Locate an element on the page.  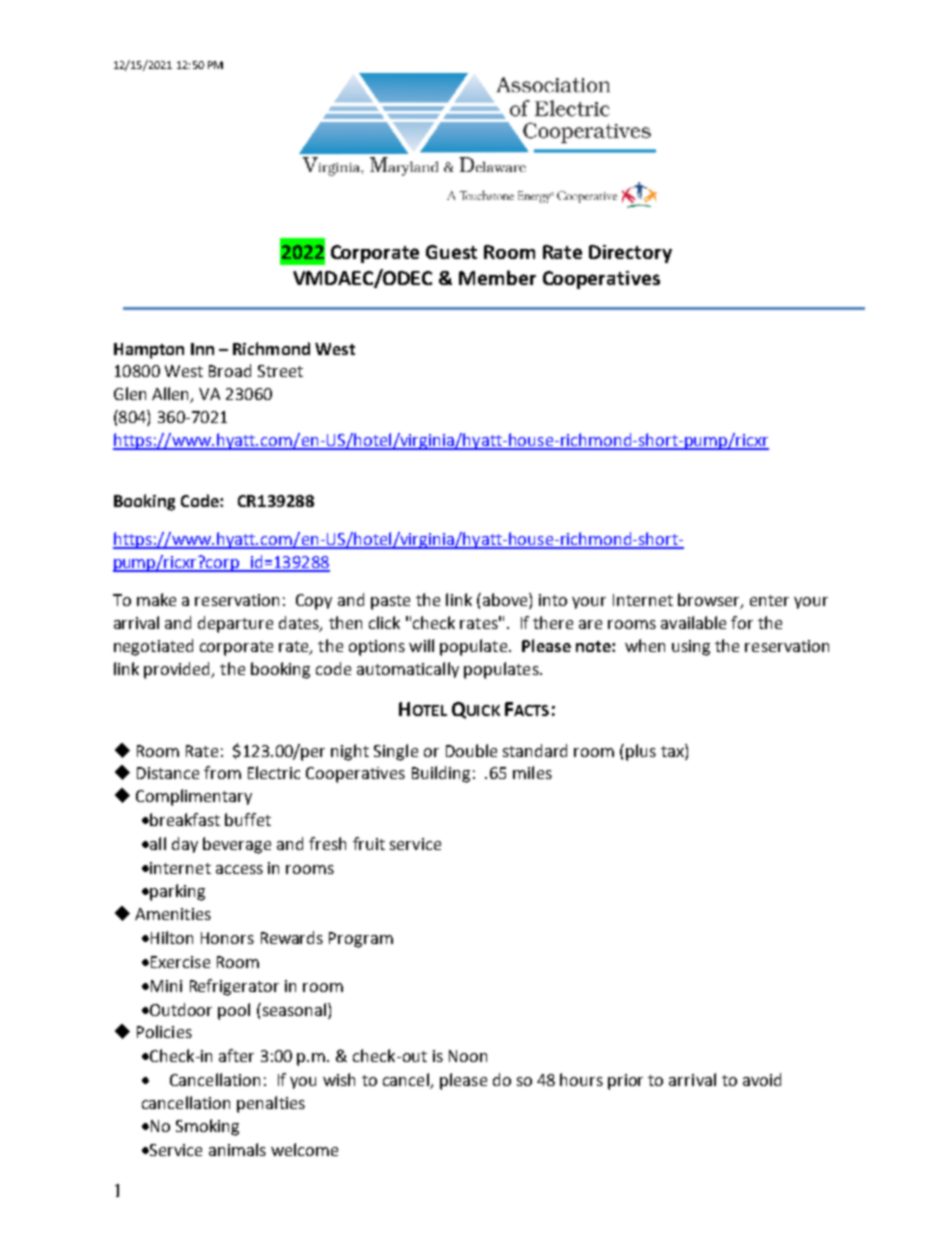
Inn is located at coordinates (202, 349).
